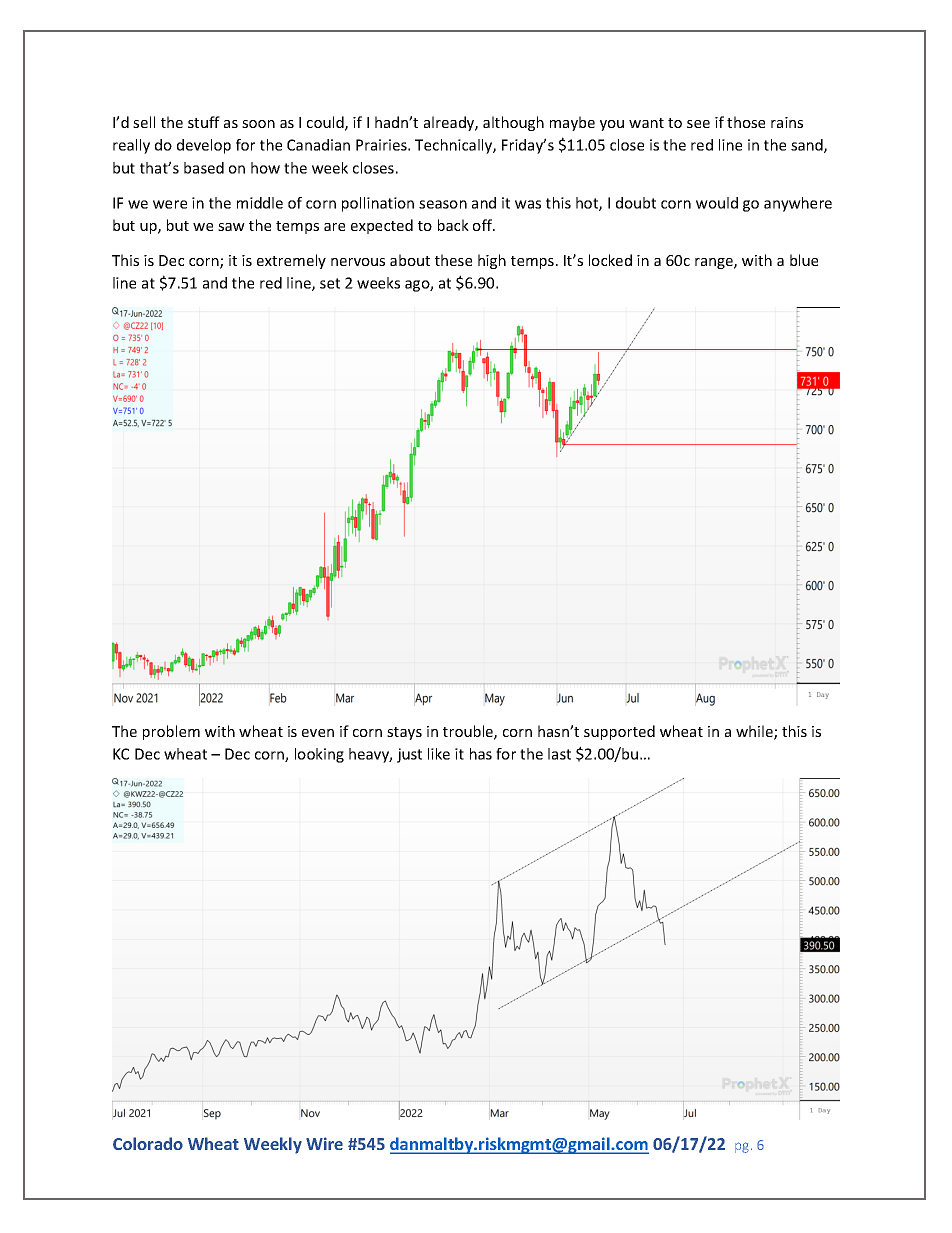 The height and width of the page is (1233, 952). What do you see at coordinates (755, 732) in the page?
I see `while` at bounding box center [755, 732].
